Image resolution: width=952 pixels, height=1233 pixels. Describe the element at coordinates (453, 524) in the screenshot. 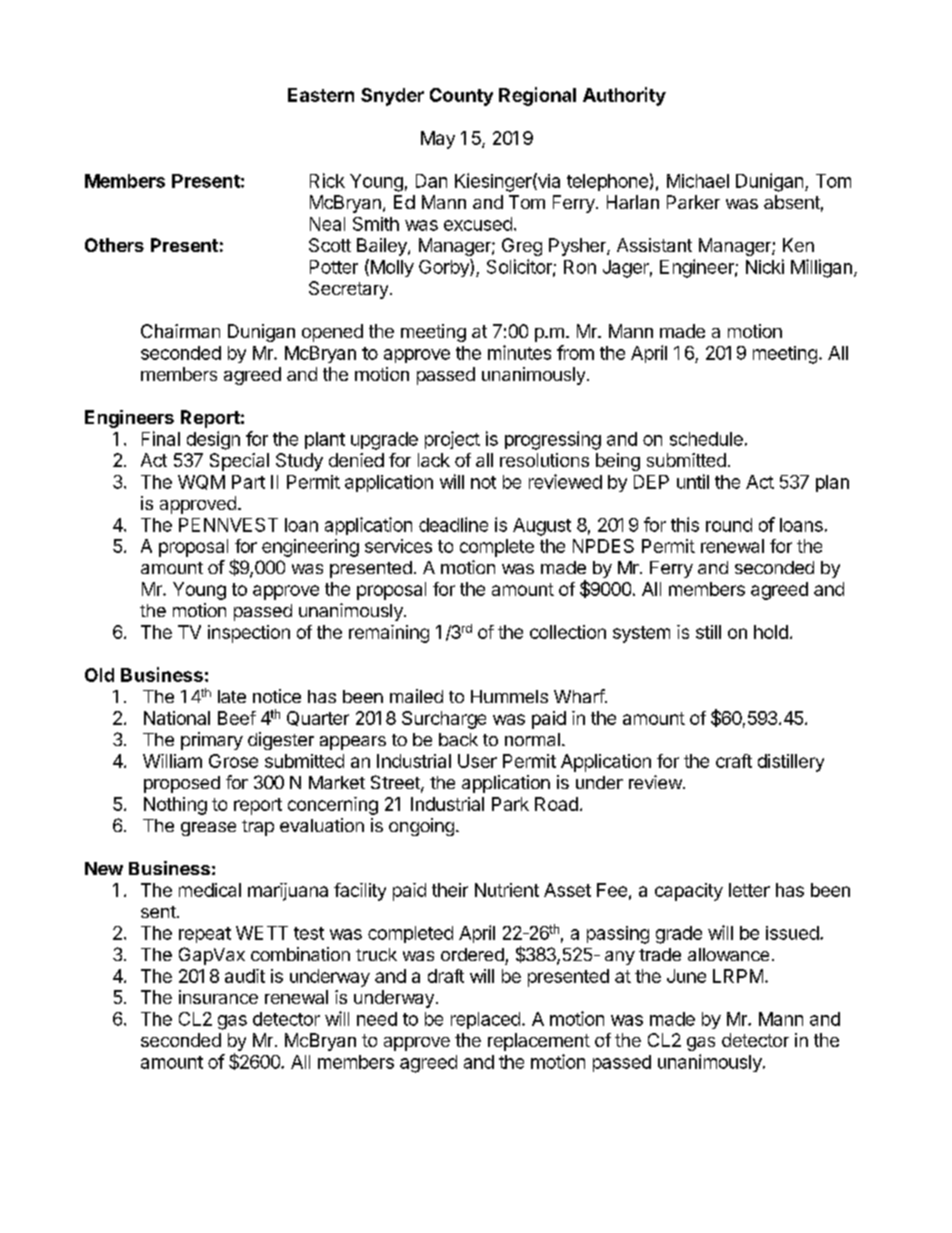

I see `deadline` at that location.
